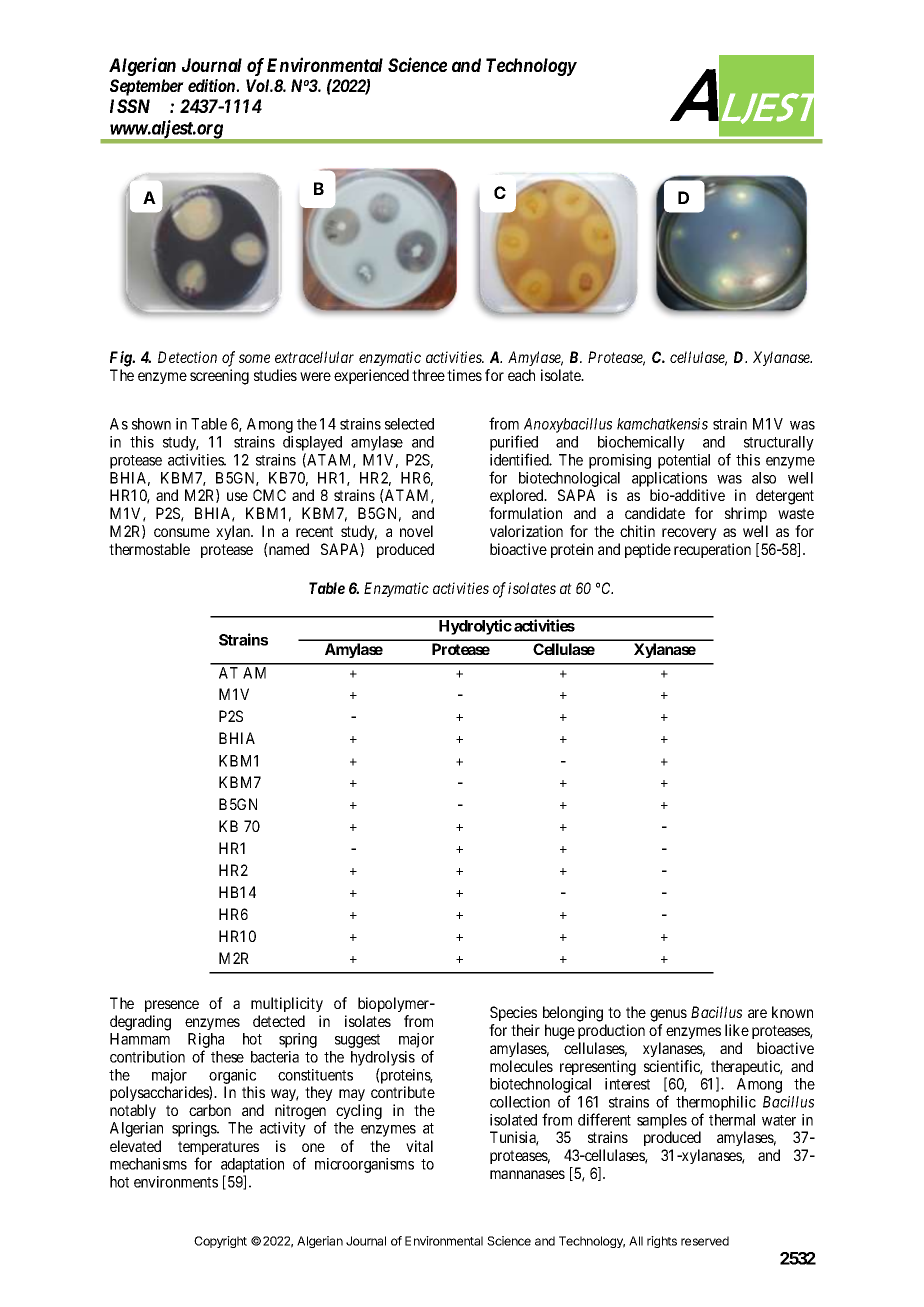 The height and width of the screenshot is (1307, 924). Describe the element at coordinates (182, 532) in the screenshot. I see `consume` at that location.
